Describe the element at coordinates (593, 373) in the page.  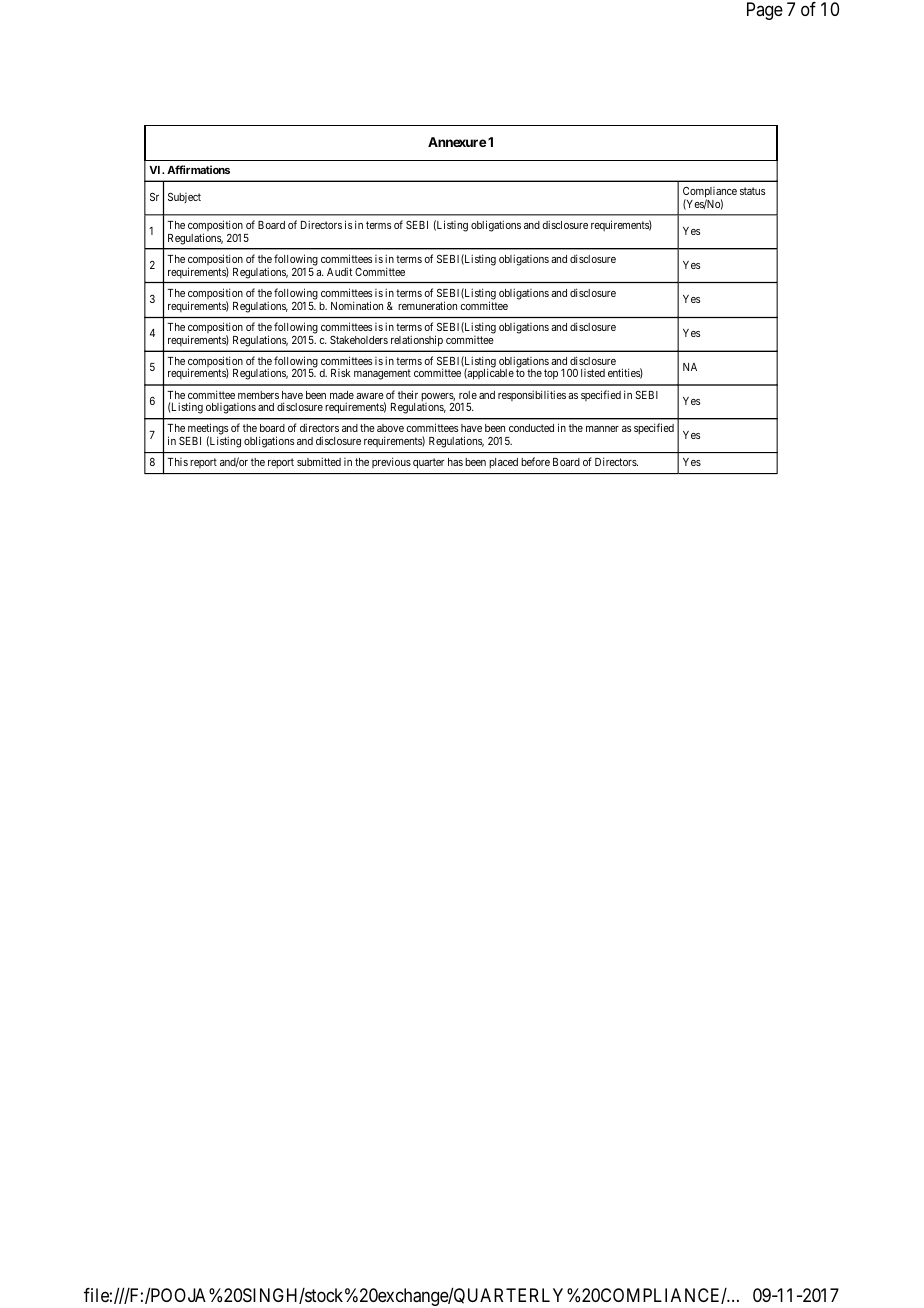
I see `listed` at that location.
